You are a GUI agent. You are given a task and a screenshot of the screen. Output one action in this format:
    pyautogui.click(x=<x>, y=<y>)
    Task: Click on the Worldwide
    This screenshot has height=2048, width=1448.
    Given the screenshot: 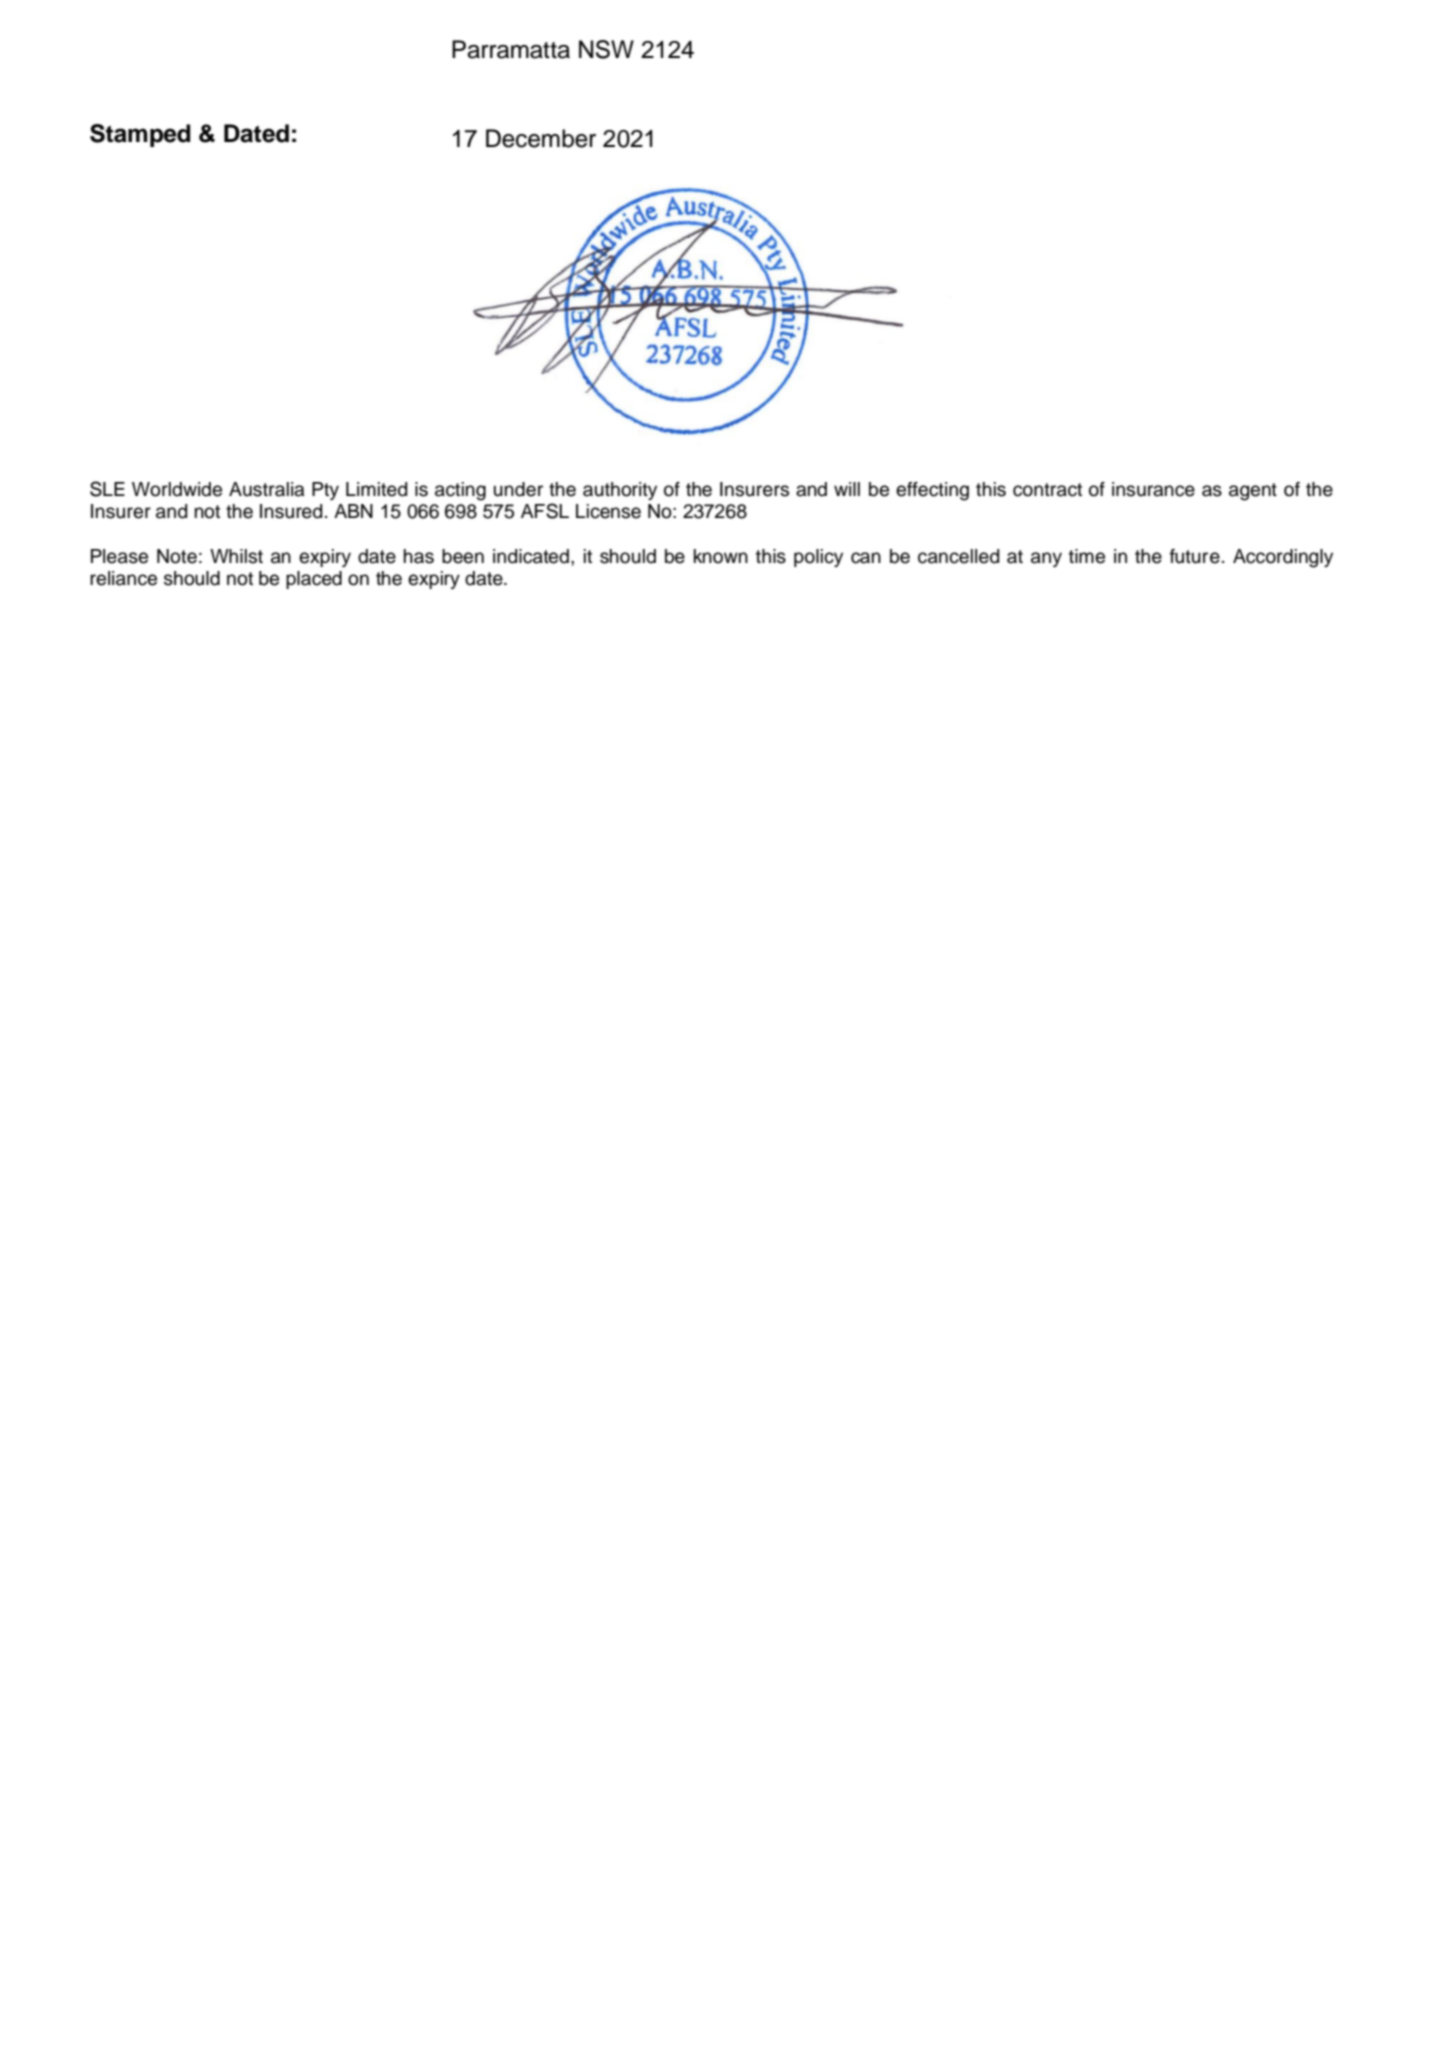 What is the action you would take?
    pyautogui.click(x=177, y=489)
